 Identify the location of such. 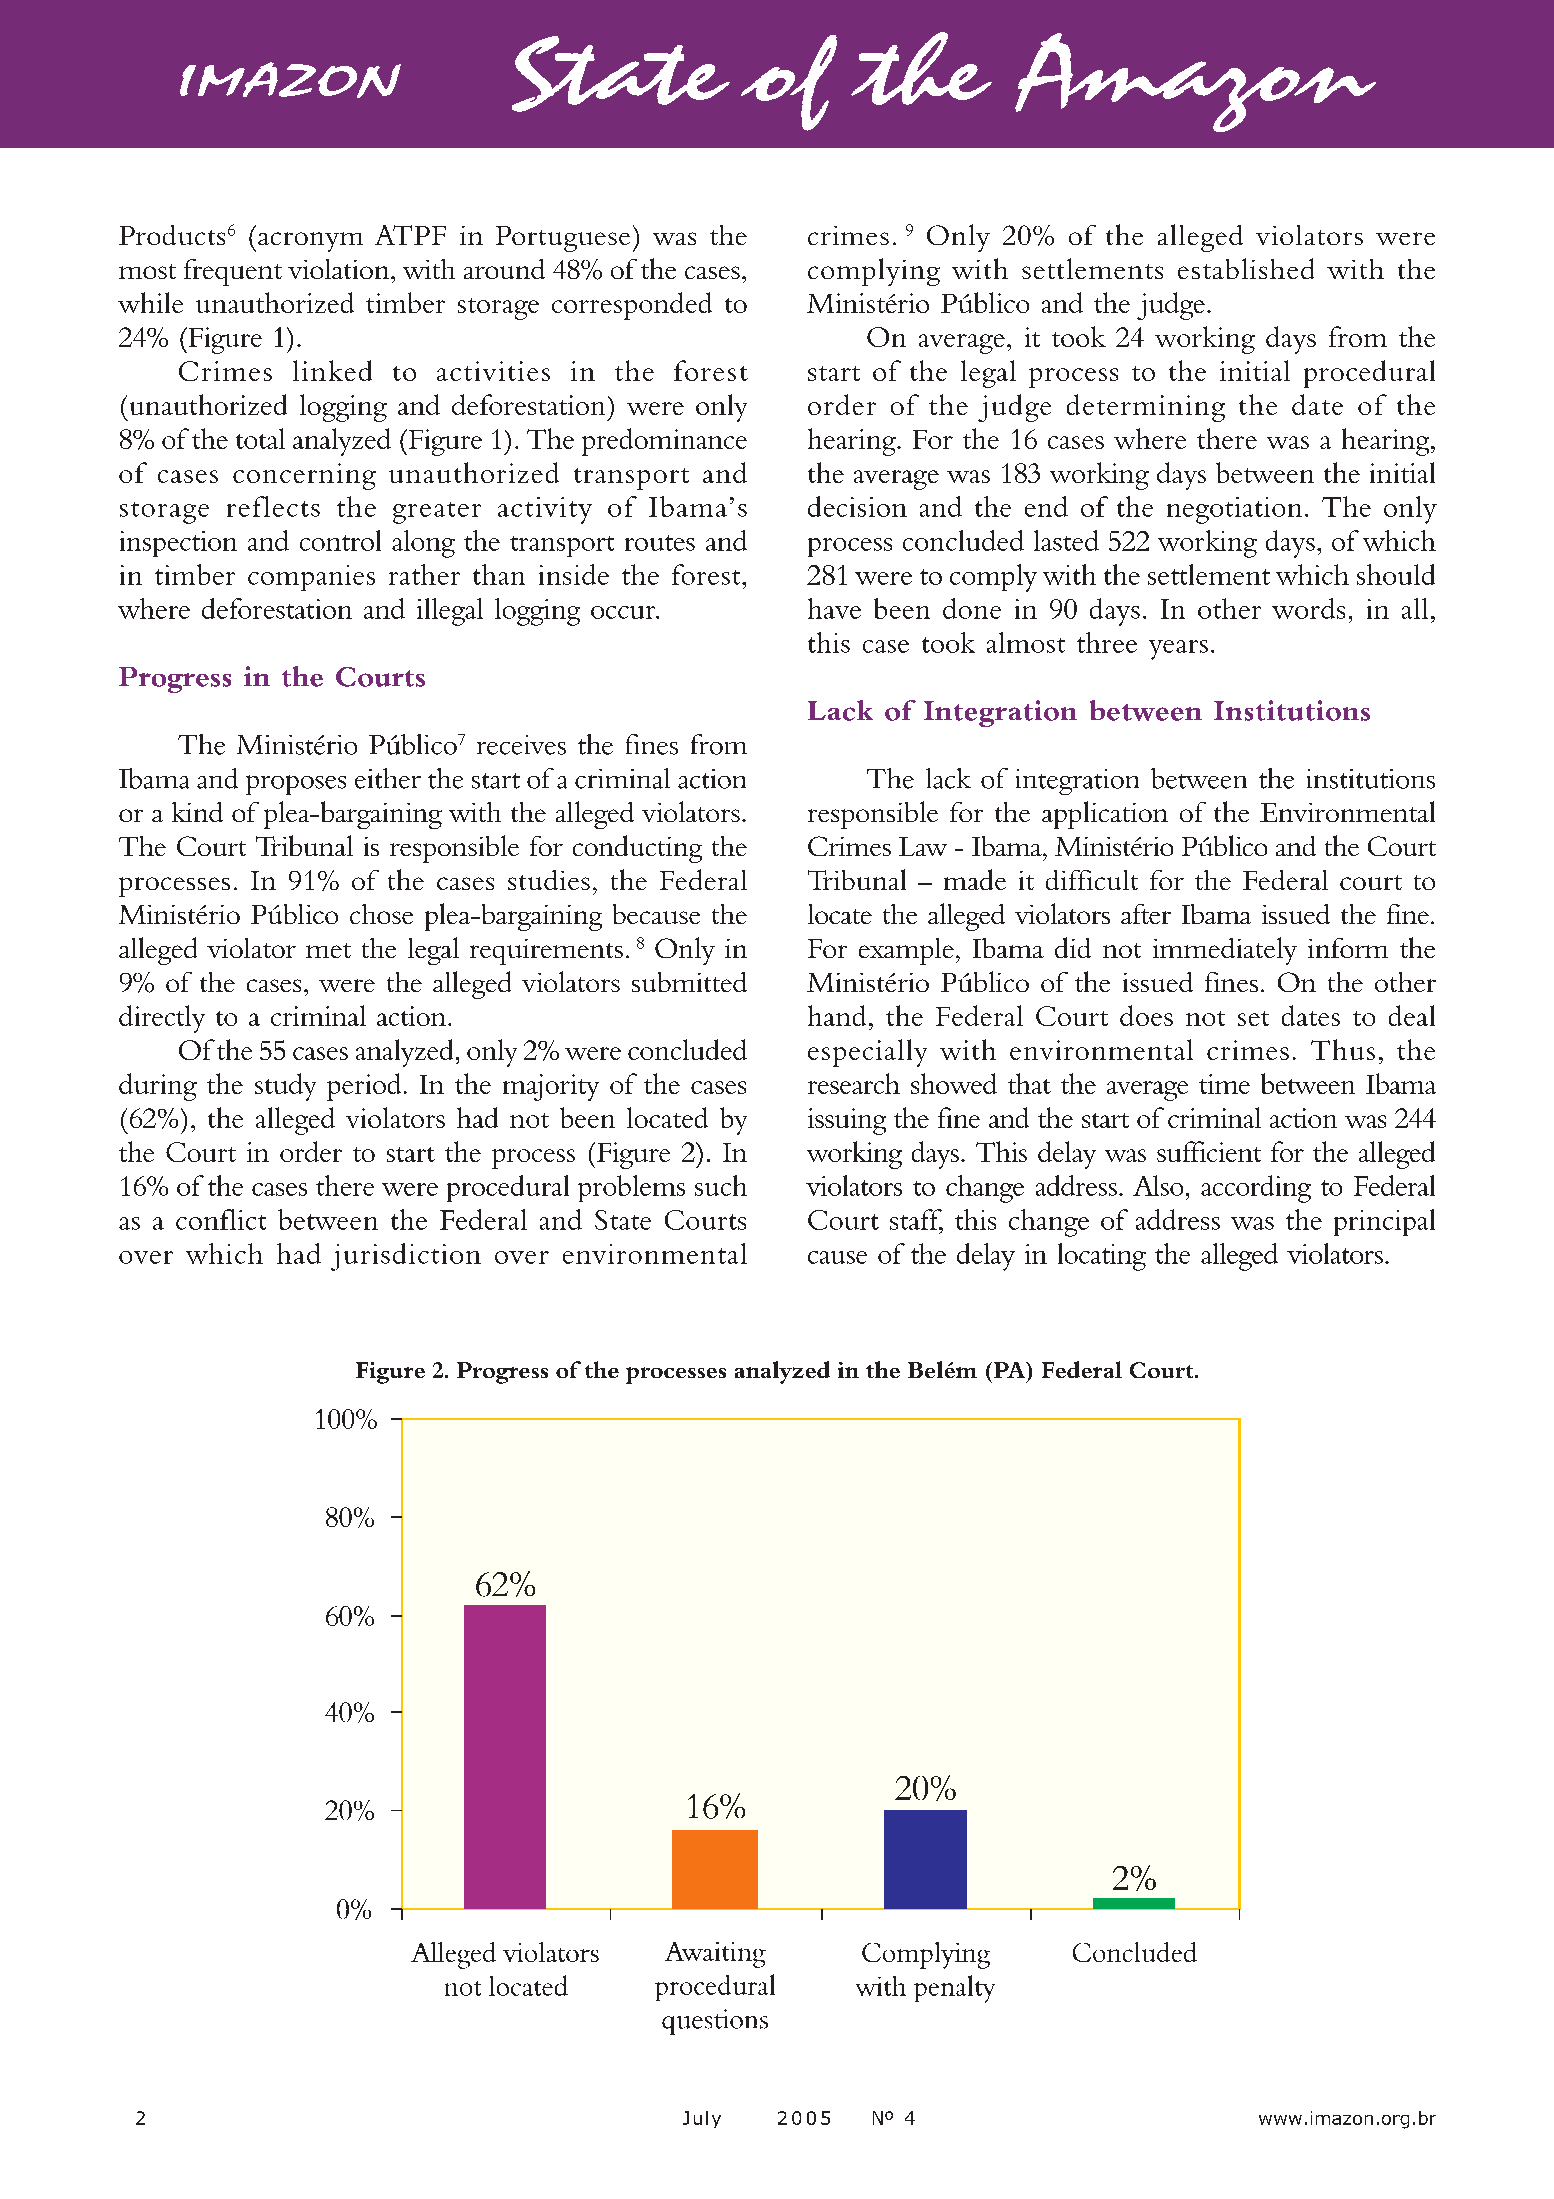
(721, 1185).
